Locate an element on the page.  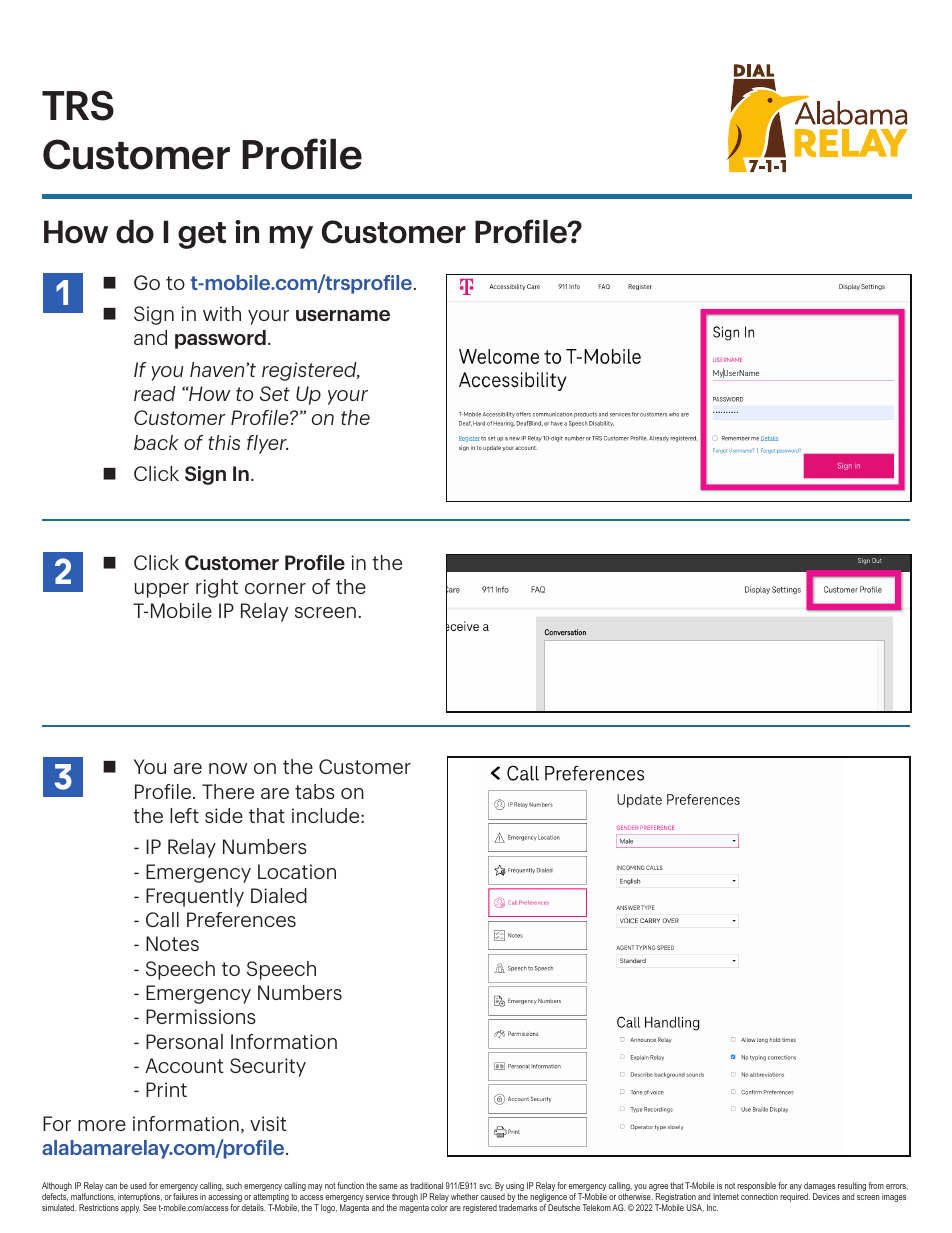
interruptions is located at coordinates (140, 1199).
